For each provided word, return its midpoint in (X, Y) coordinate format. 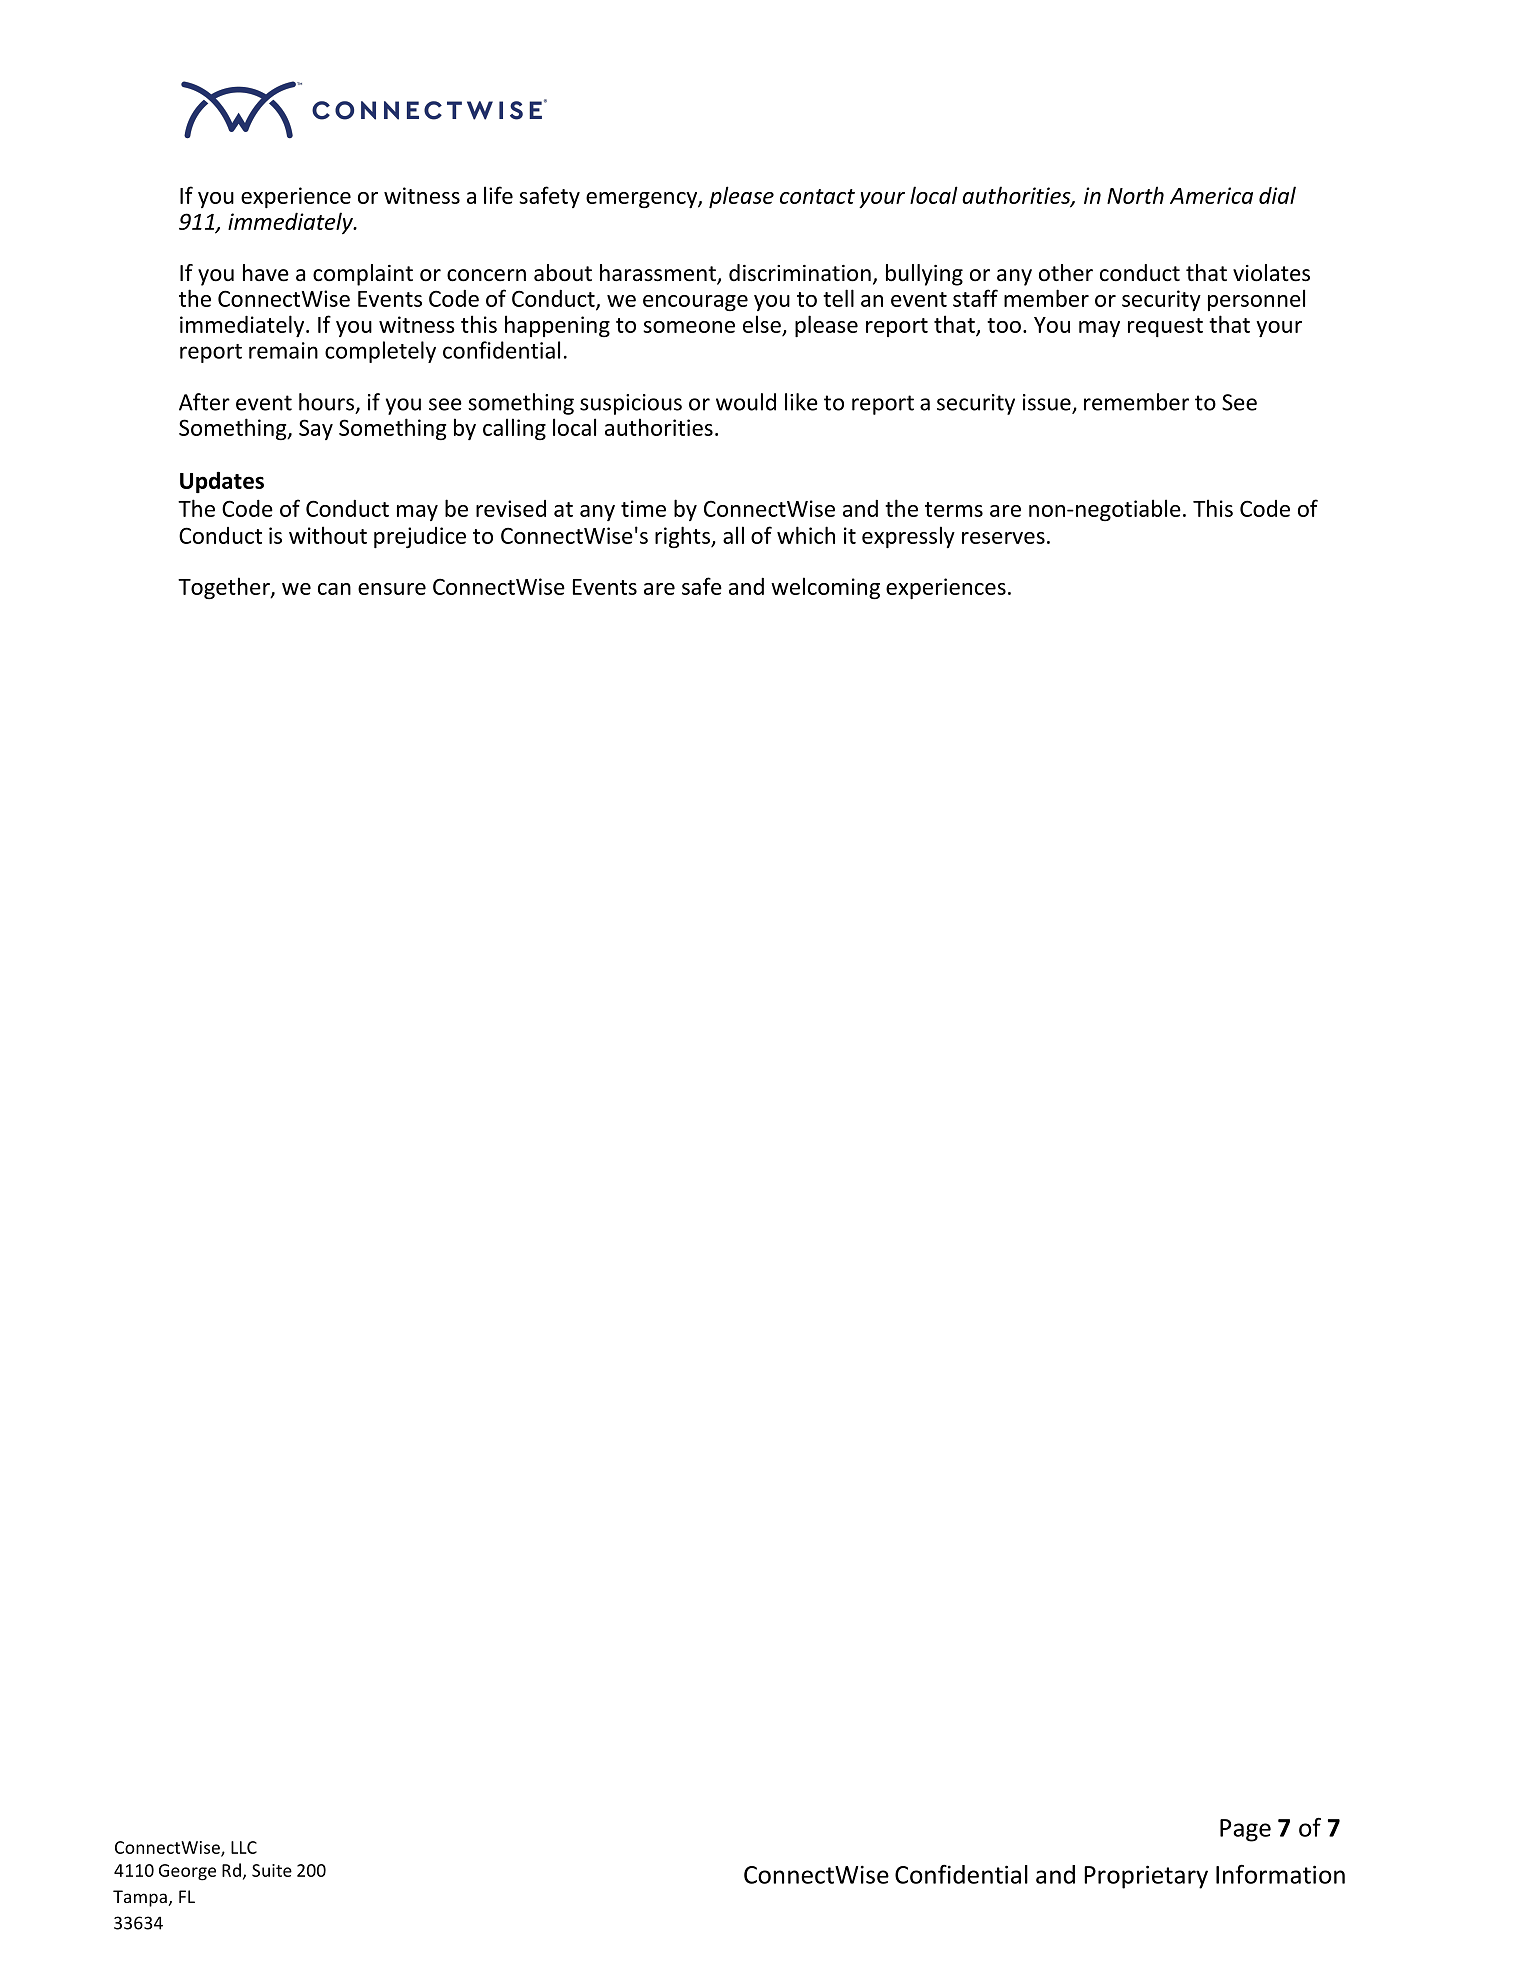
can (334, 589)
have (266, 273)
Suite (272, 1870)
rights (683, 537)
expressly (908, 537)
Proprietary (1146, 1877)
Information (1280, 1874)
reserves (1003, 538)
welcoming (825, 588)
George (187, 1872)
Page (1245, 1830)
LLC (244, 1847)
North (1135, 195)
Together (225, 588)
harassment (659, 274)
